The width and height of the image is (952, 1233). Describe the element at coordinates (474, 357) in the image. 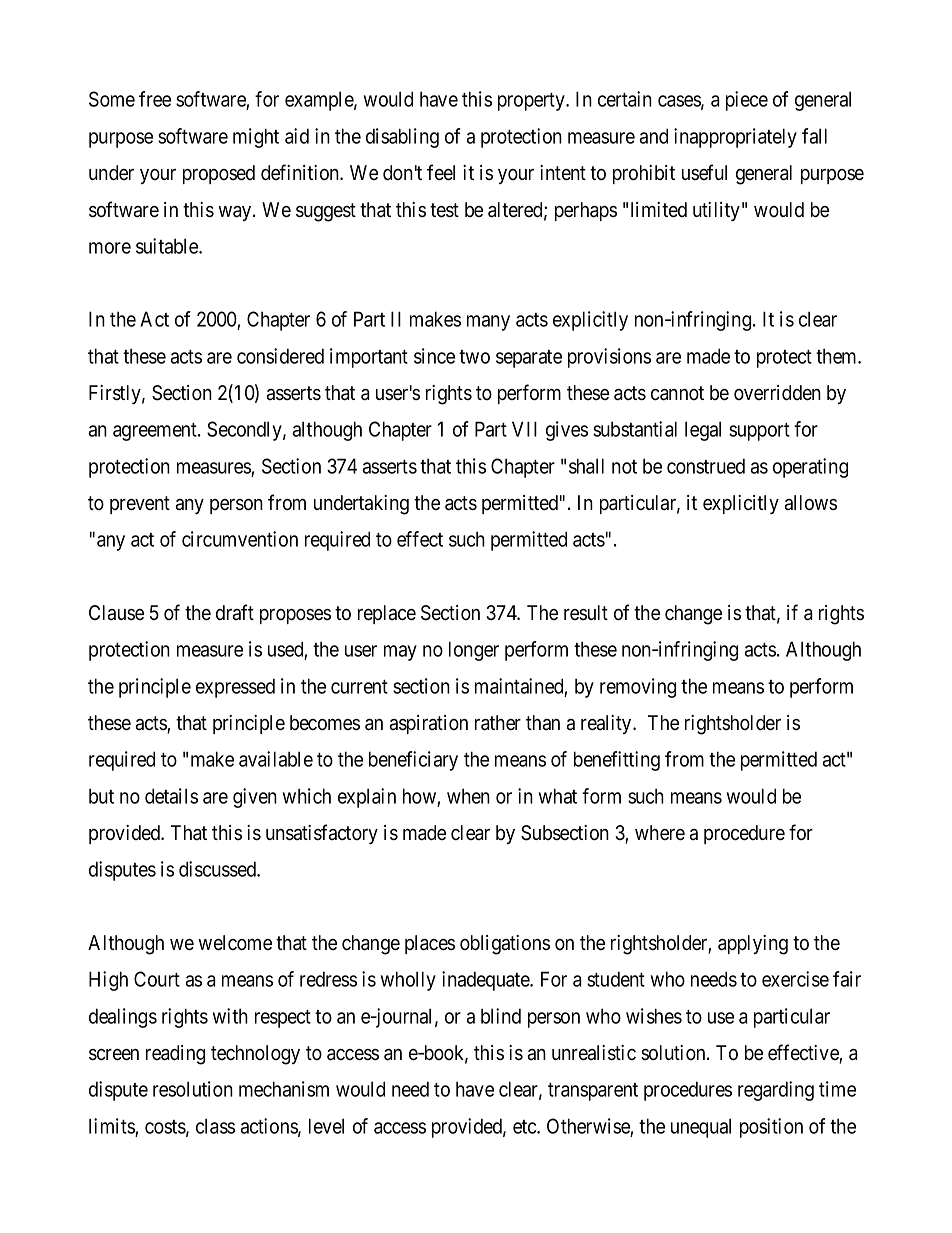

I see `two` at that location.
